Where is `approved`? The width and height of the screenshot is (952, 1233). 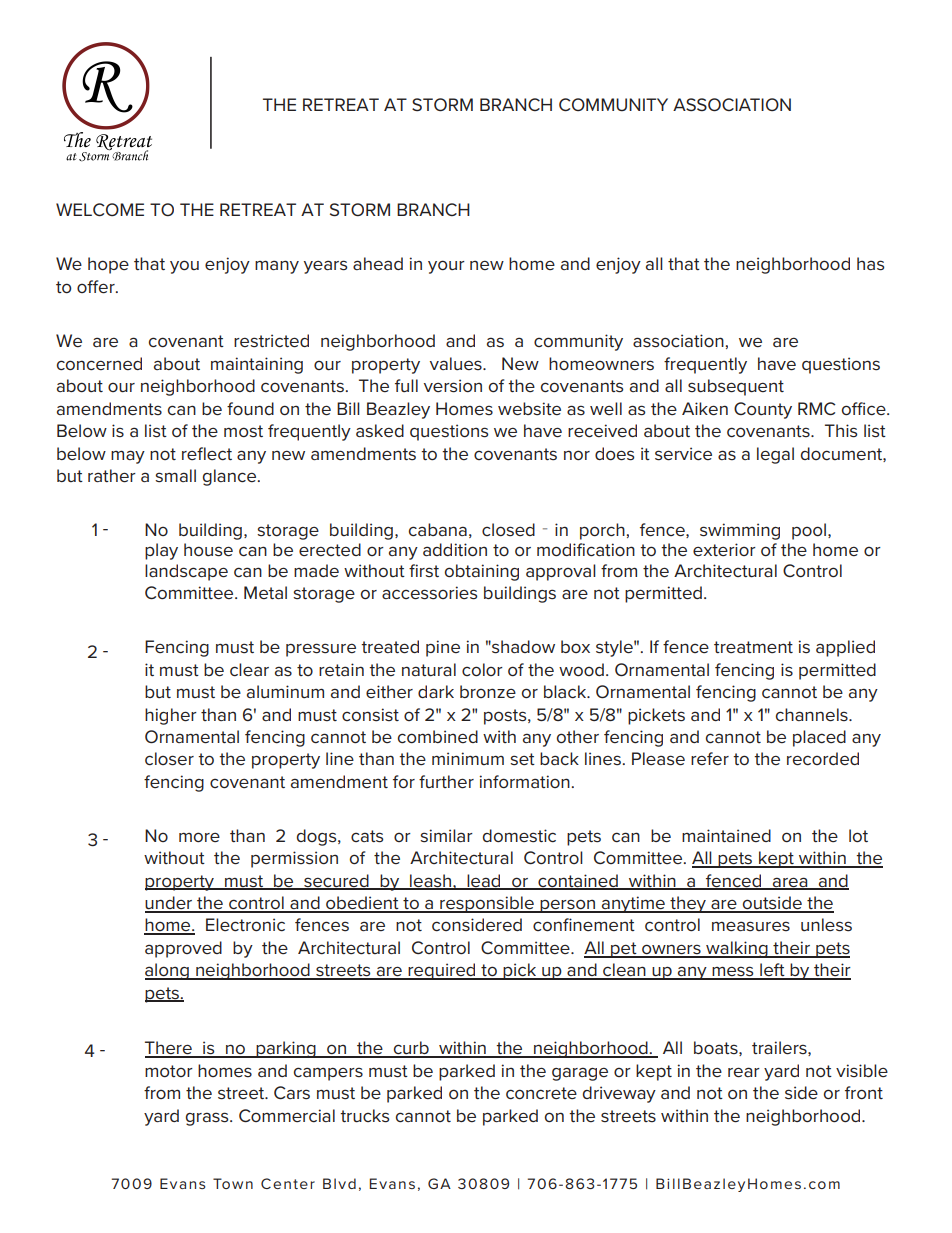
approved is located at coordinates (183, 949).
